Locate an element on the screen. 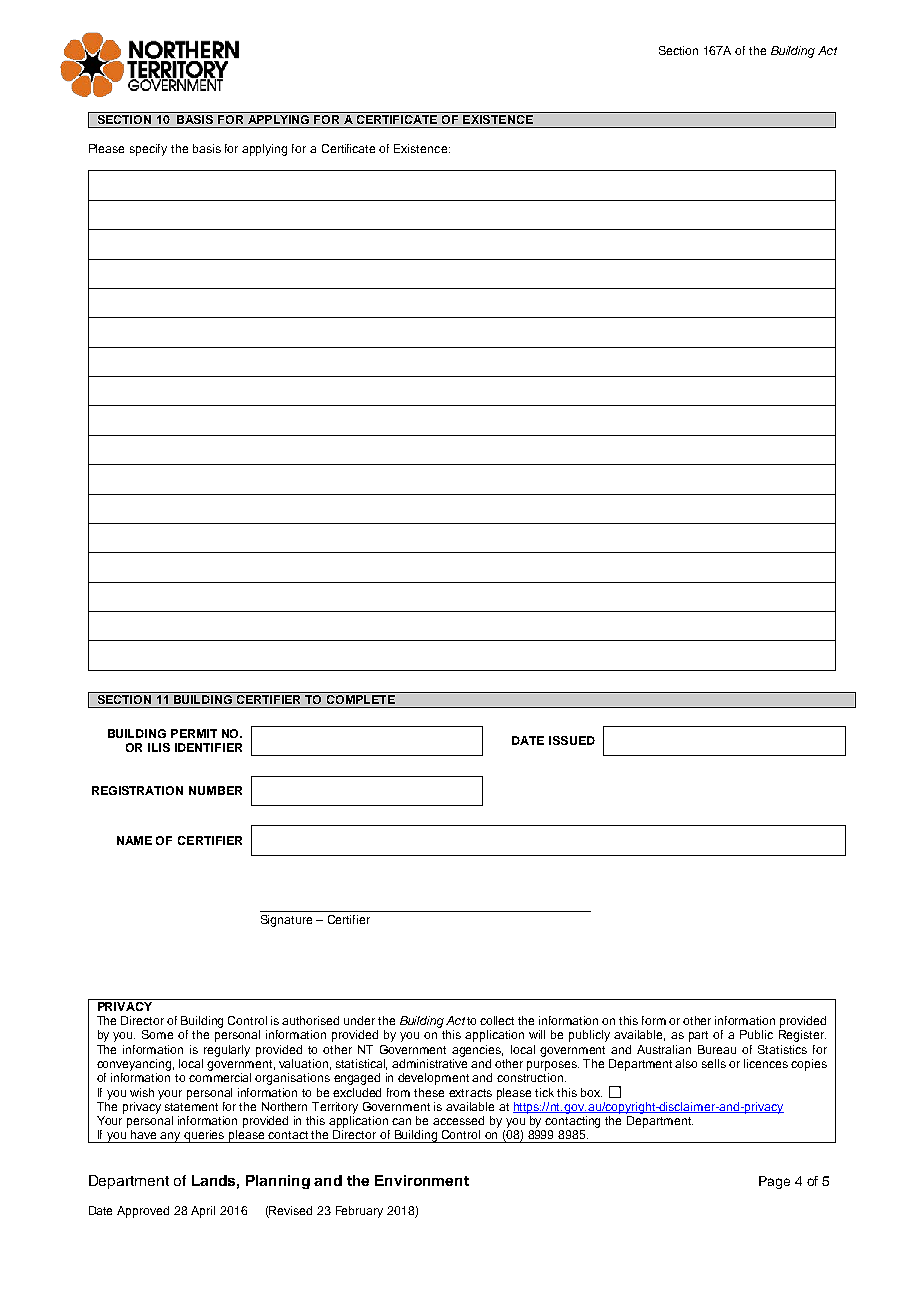 This screenshot has height=1308, width=924. NAME is located at coordinates (134, 840).
